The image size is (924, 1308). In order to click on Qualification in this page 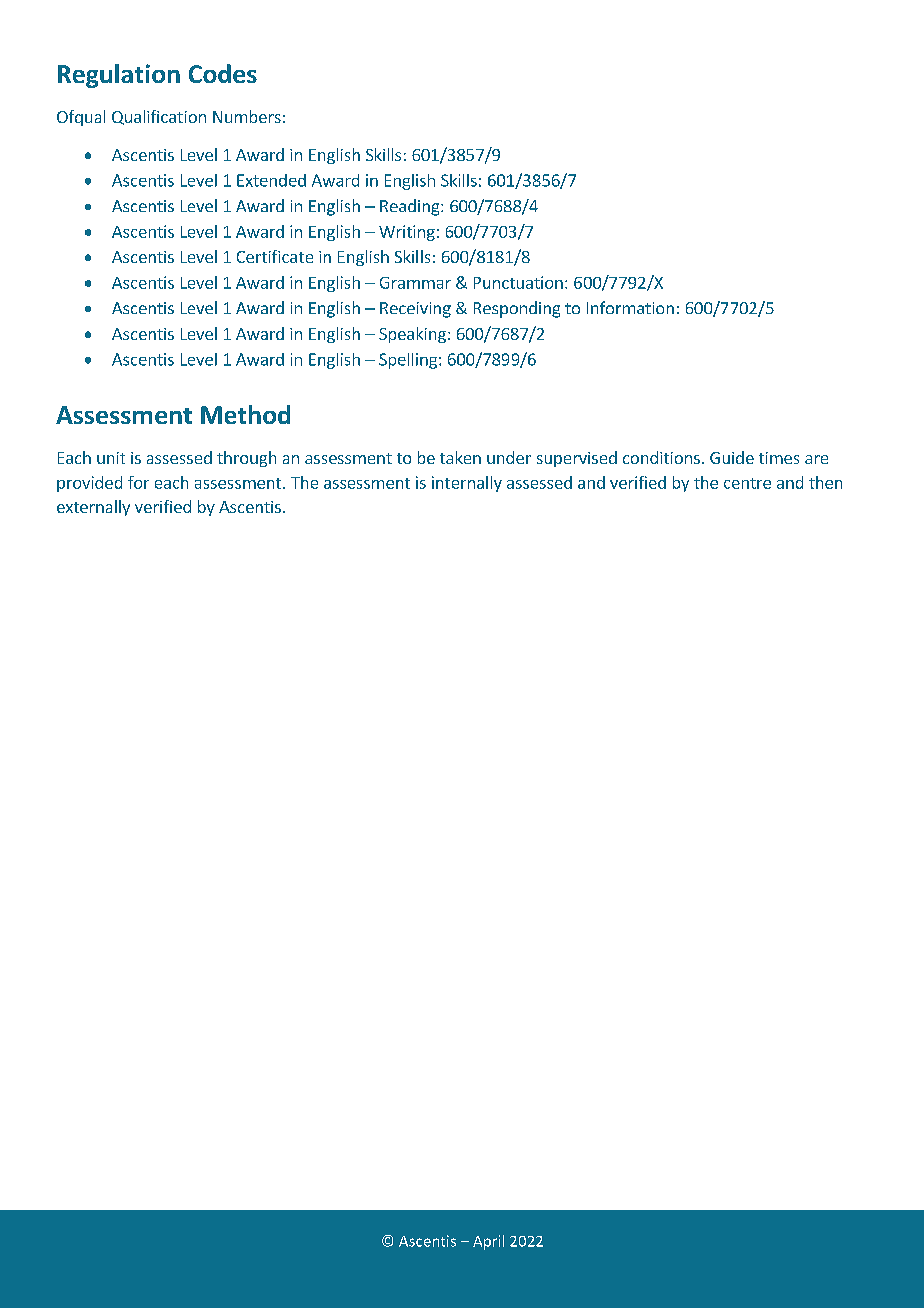, I will do `click(159, 117)`.
